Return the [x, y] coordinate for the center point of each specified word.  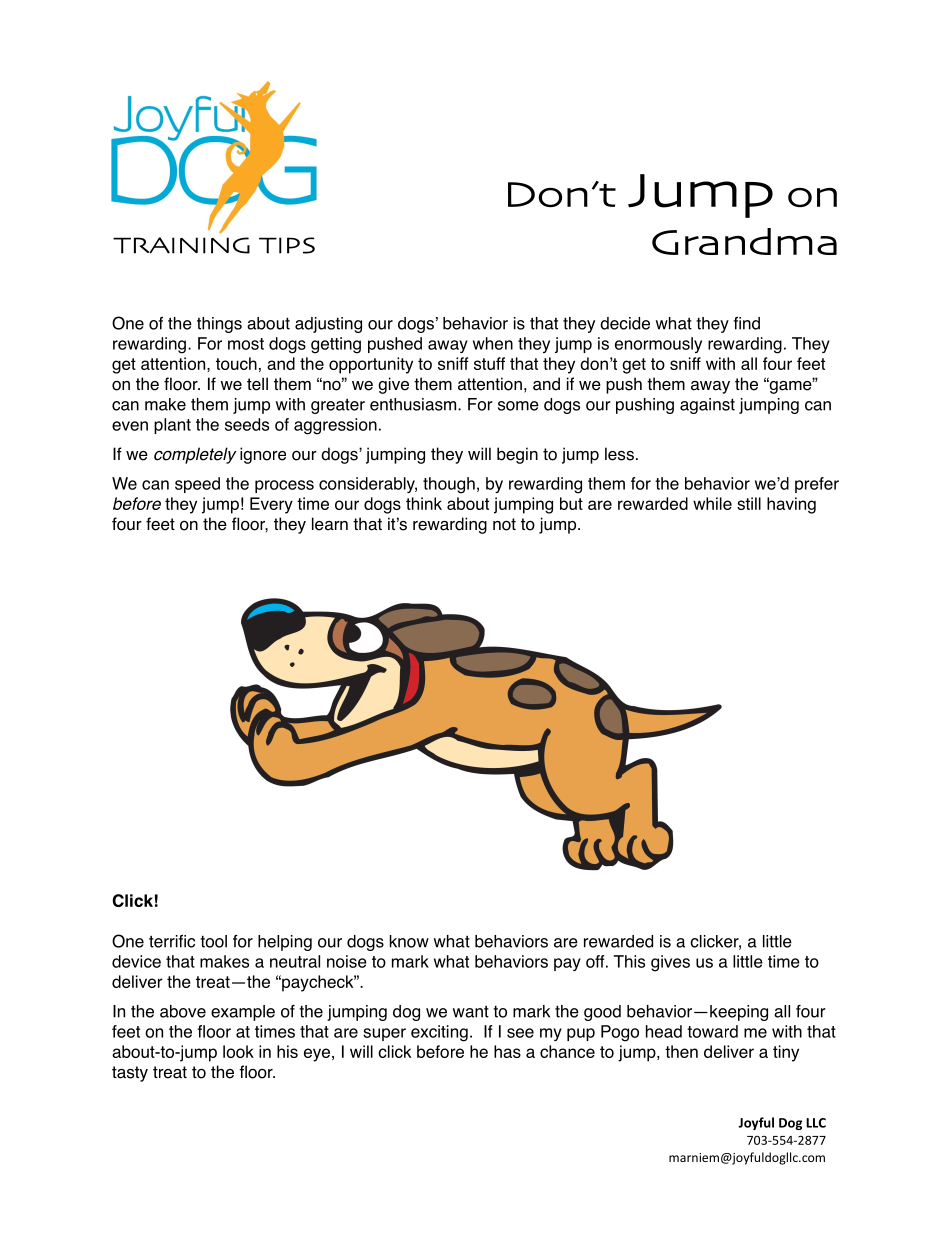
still [749, 503]
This [629, 961]
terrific [172, 941]
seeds [247, 424]
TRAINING [181, 245]
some [518, 406]
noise [347, 961]
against [707, 406]
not [504, 524]
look [238, 1051]
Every [271, 505]
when [493, 343]
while [712, 503]
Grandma [744, 241]
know [409, 941]
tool [213, 941]
